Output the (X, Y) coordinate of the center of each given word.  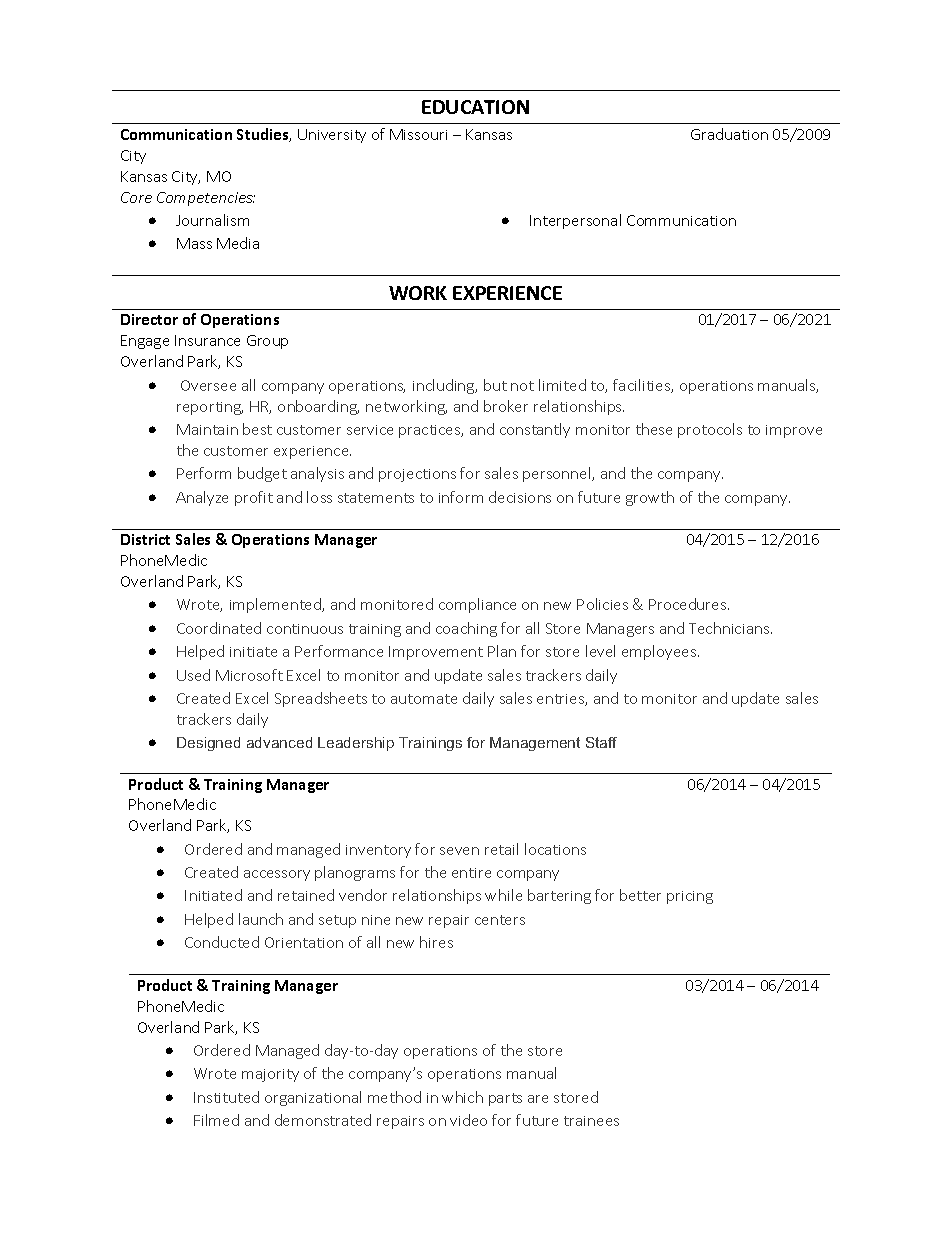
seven (459, 851)
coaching (466, 629)
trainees (591, 1121)
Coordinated (219, 628)
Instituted (226, 1097)
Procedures (689, 604)
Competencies (206, 199)
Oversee (208, 385)
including (445, 386)
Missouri (418, 134)
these (654, 429)
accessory (277, 875)
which (462, 1097)
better (640, 895)
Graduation (729, 134)
